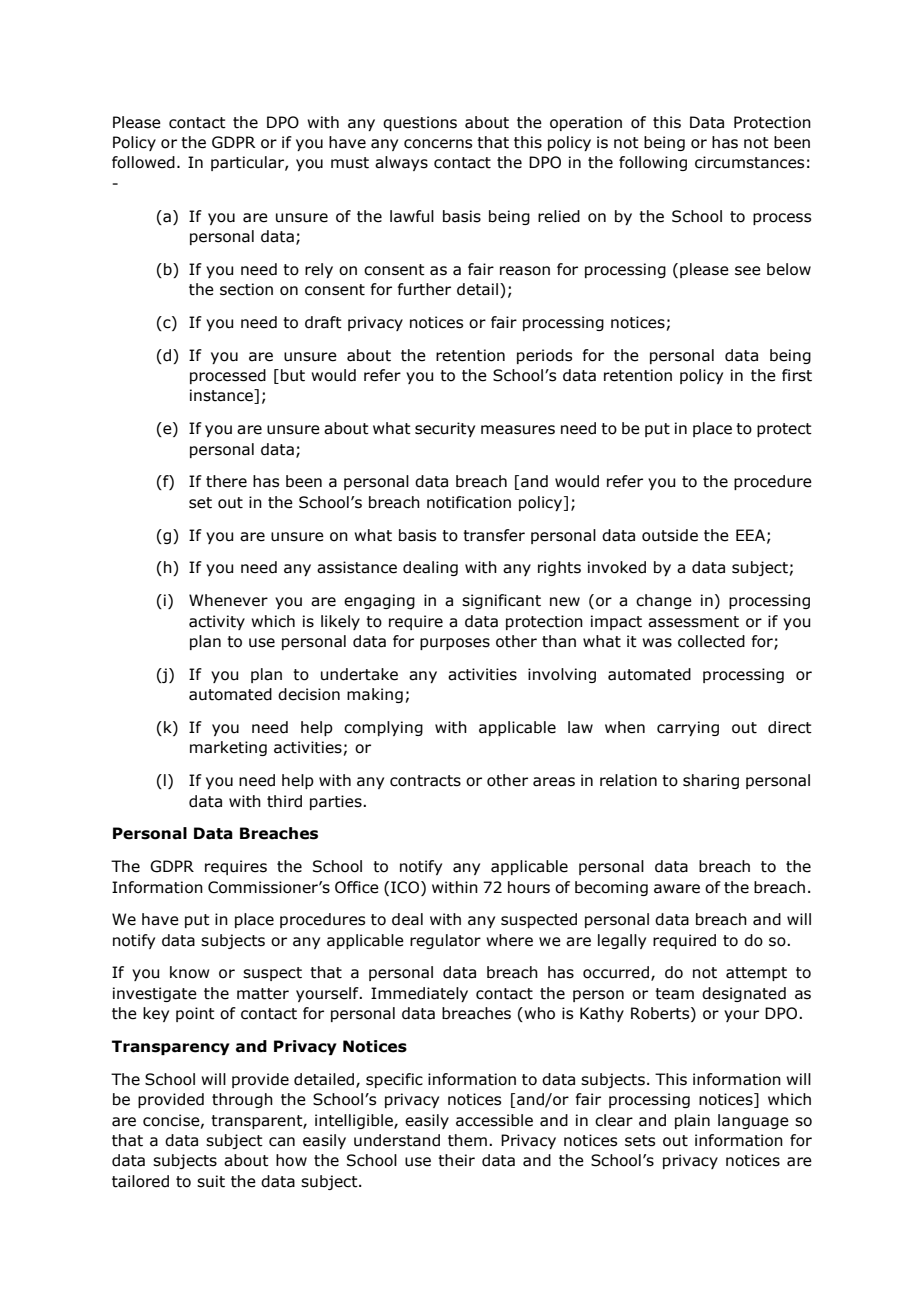 This image has height=1308, width=924. I want to click on concerns, so click(438, 144).
